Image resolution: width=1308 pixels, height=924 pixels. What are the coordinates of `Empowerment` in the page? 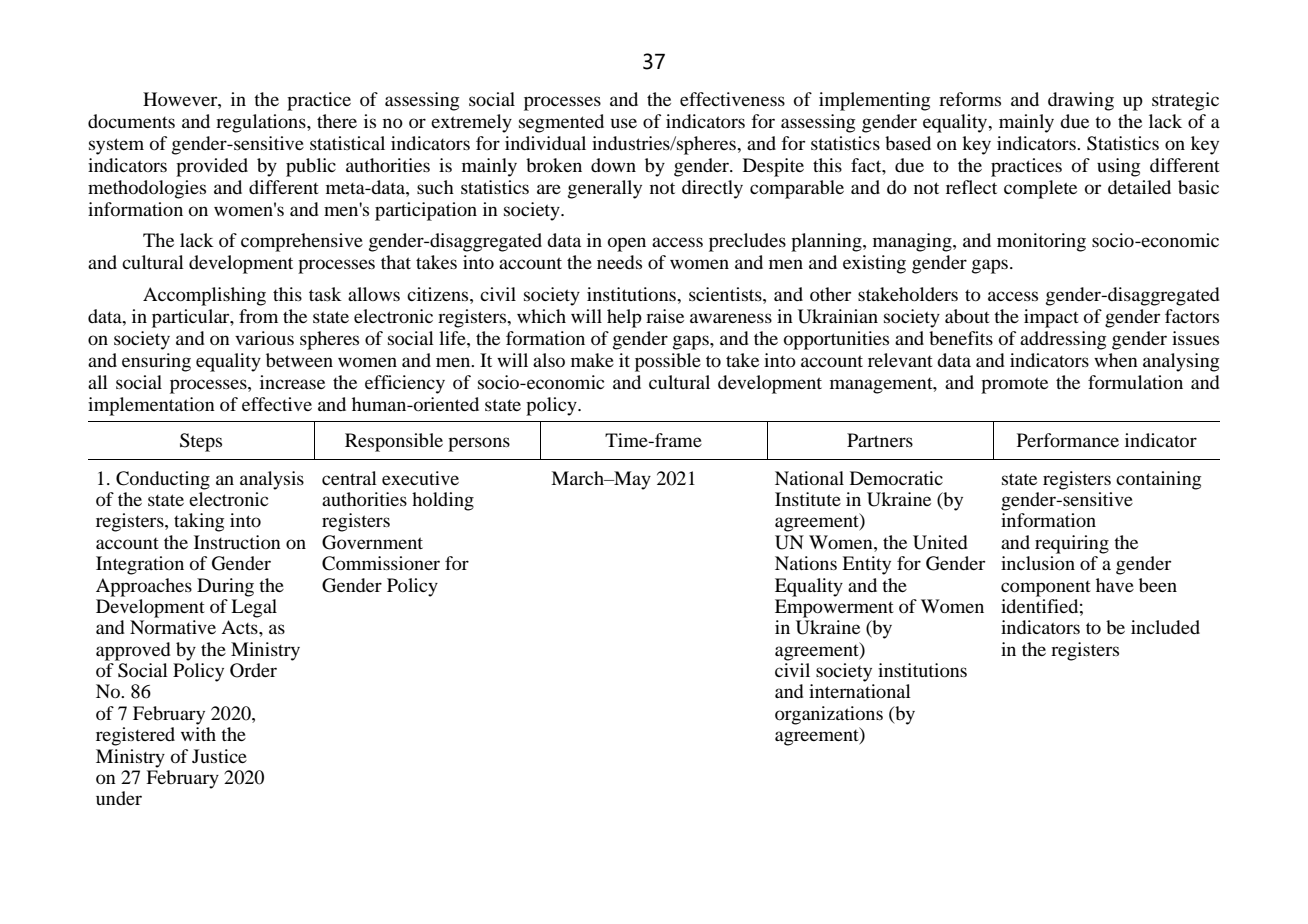 It's located at (834, 608).
